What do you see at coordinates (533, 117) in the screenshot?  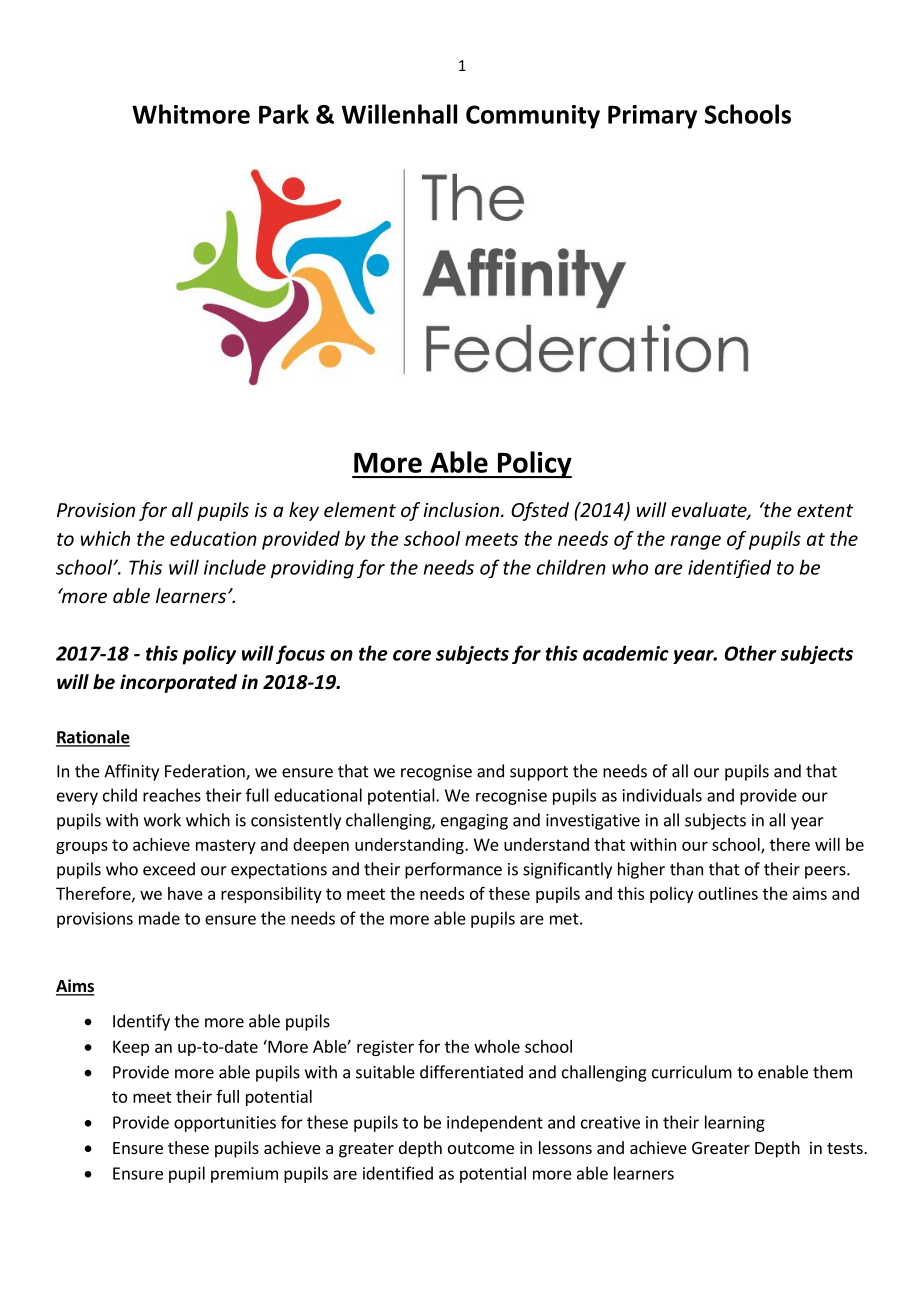 I see `Community` at bounding box center [533, 117].
